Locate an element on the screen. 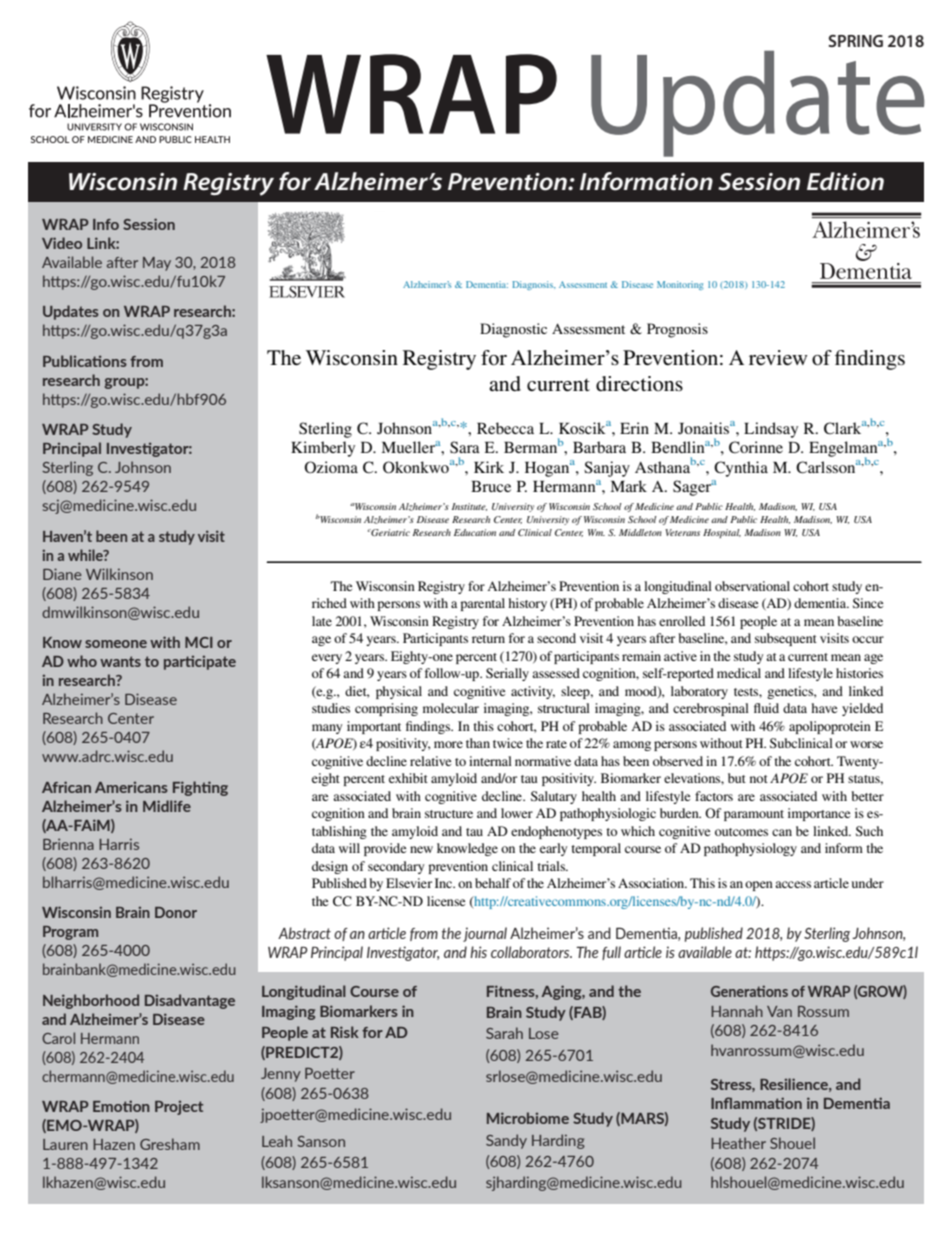  Video is located at coordinates (62, 243).
